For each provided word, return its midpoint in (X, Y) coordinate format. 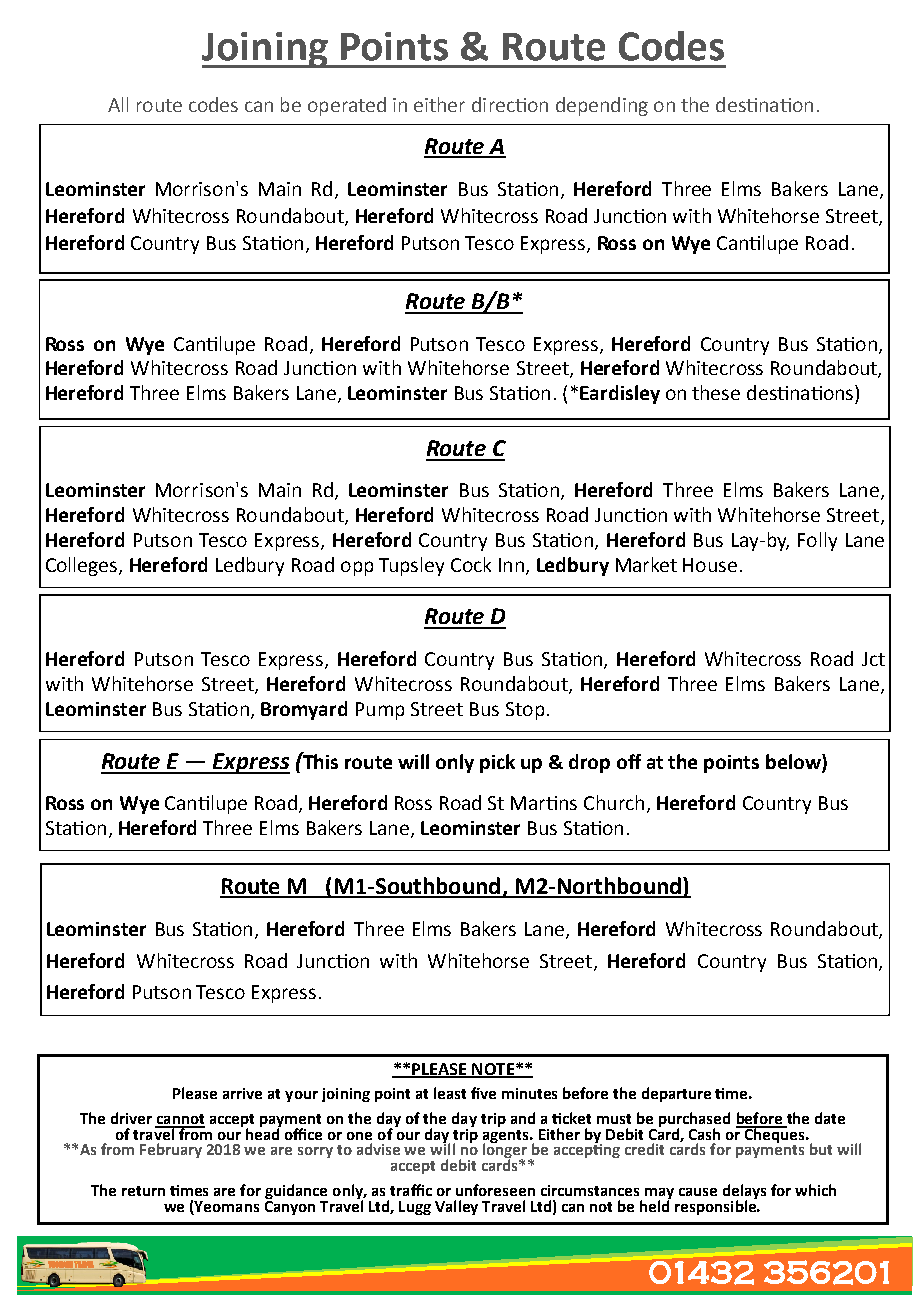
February (171, 1150)
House (710, 565)
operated (347, 106)
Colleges (83, 566)
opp (357, 568)
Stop (525, 711)
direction (510, 104)
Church (614, 802)
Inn (511, 565)
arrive (242, 1093)
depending (602, 106)
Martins (544, 803)
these (716, 392)
